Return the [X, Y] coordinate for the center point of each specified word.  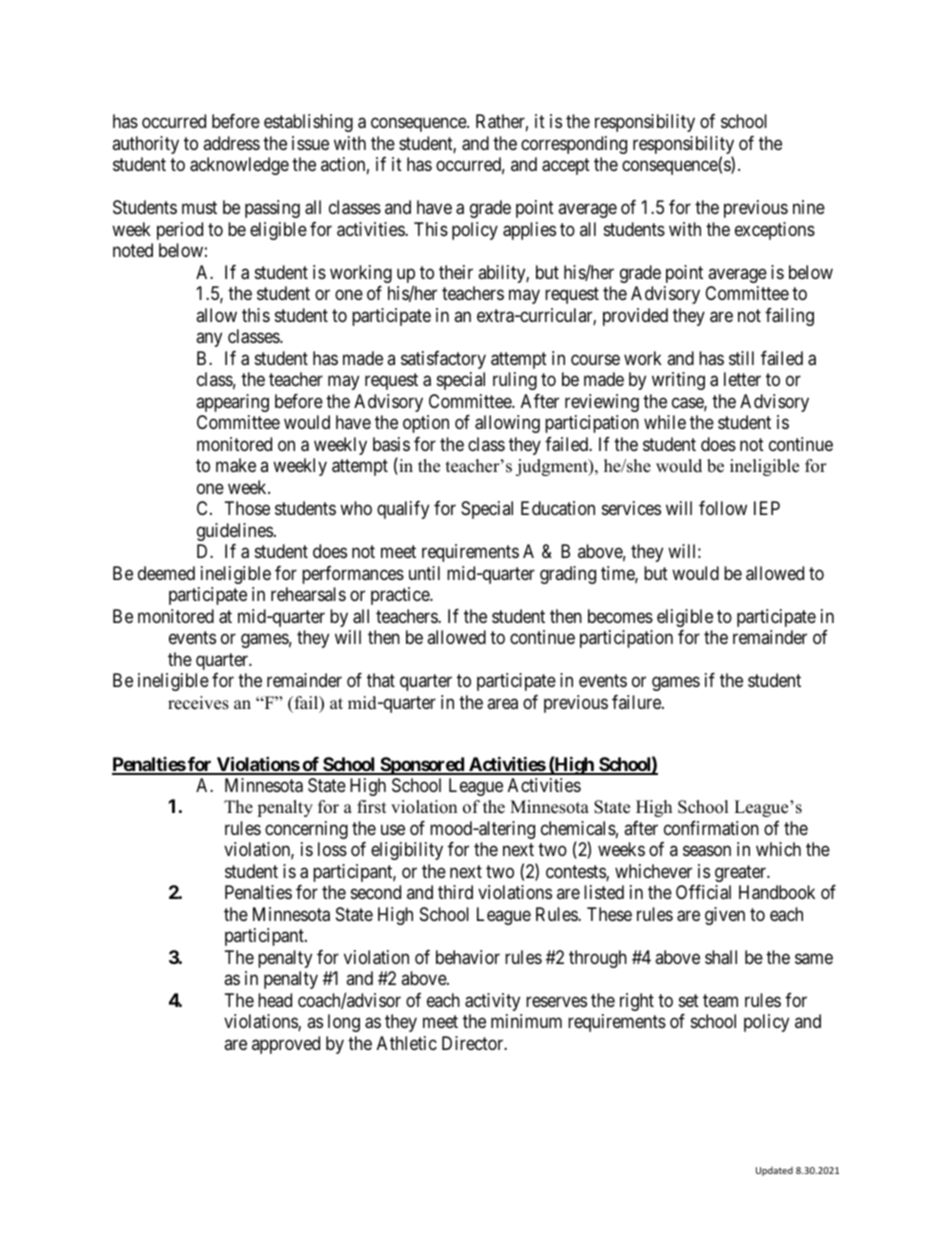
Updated [774, 1171]
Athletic [407, 1043]
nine [809, 207]
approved [286, 1045]
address [231, 143]
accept [566, 167]
